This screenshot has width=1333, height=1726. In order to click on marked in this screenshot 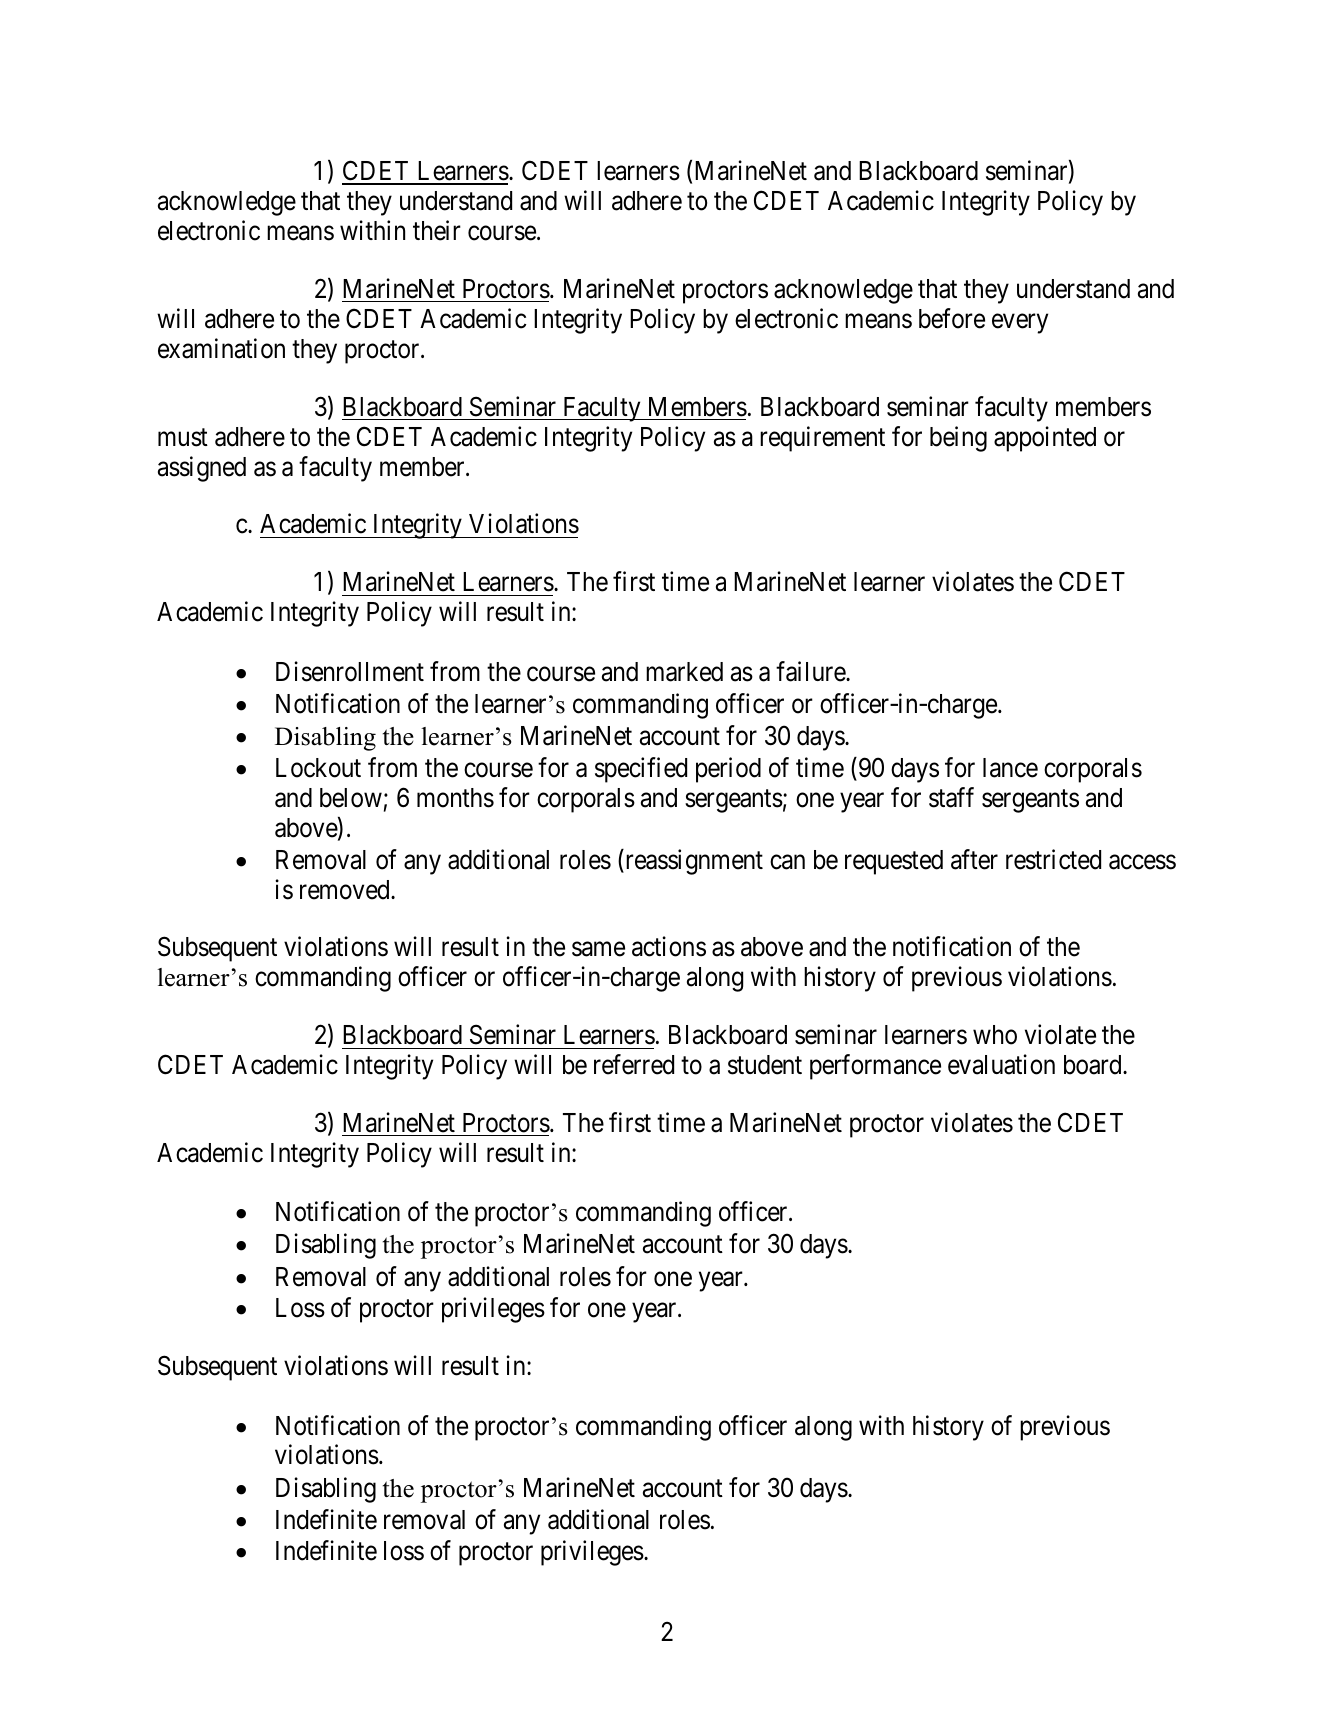, I will do `click(684, 672)`.
